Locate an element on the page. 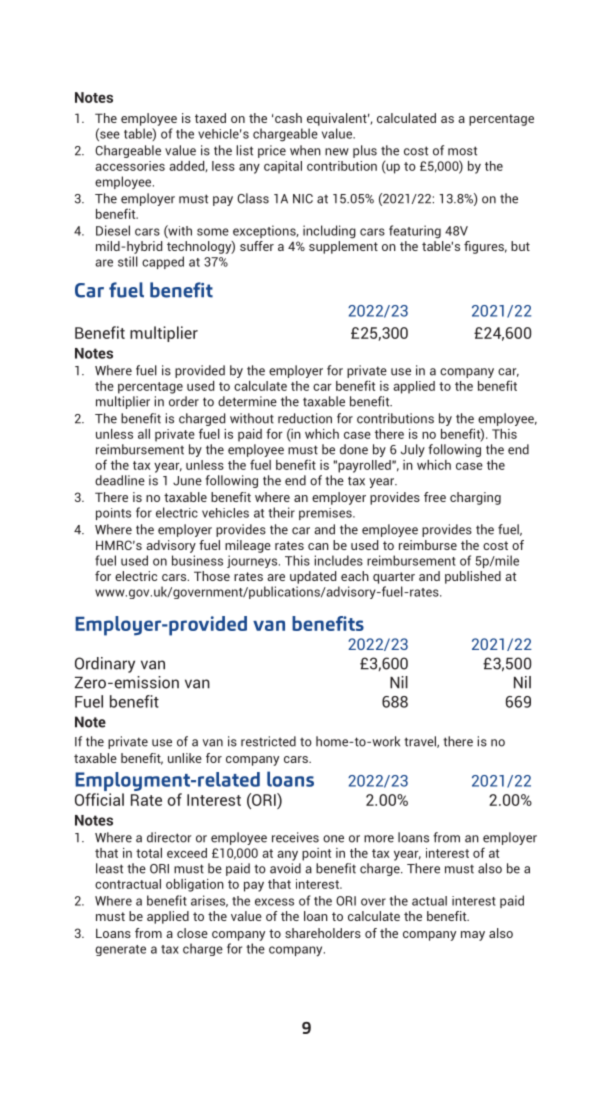 The image size is (613, 1119). most is located at coordinates (462, 151).
